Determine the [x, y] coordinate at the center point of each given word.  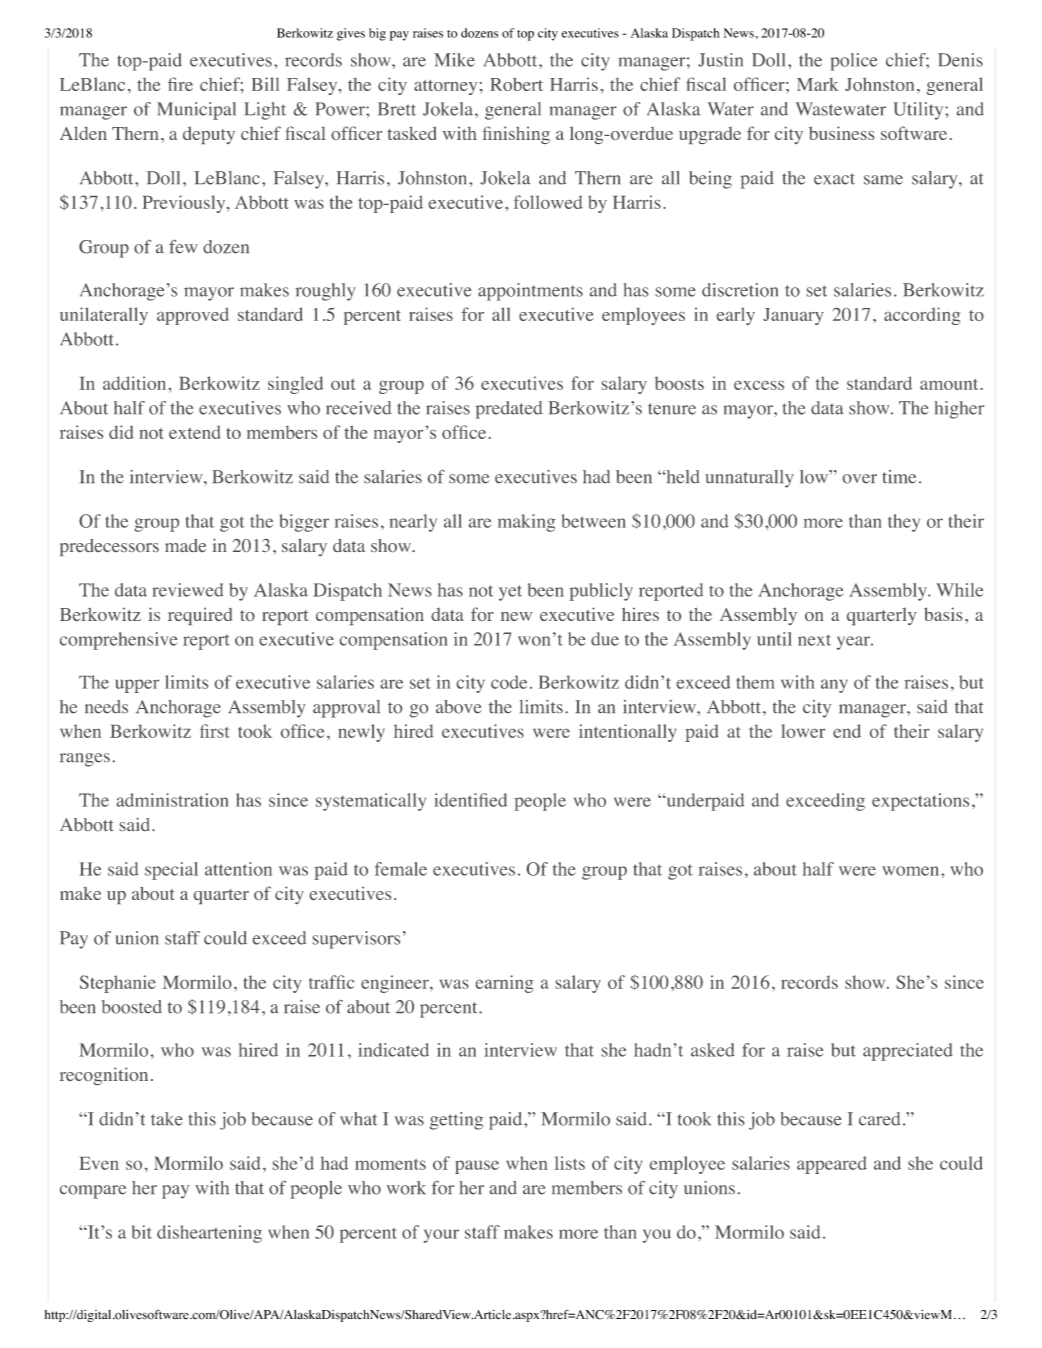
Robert [516, 84]
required [200, 616]
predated [509, 410]
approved [193, 316]
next [814, 640]
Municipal [196, 111]
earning [505, 984]
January [793, 316]
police [854, 62]
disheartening [209, 1234]
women [912, 871]
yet [510, 593]
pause [477, 1167]
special [171, 871]
